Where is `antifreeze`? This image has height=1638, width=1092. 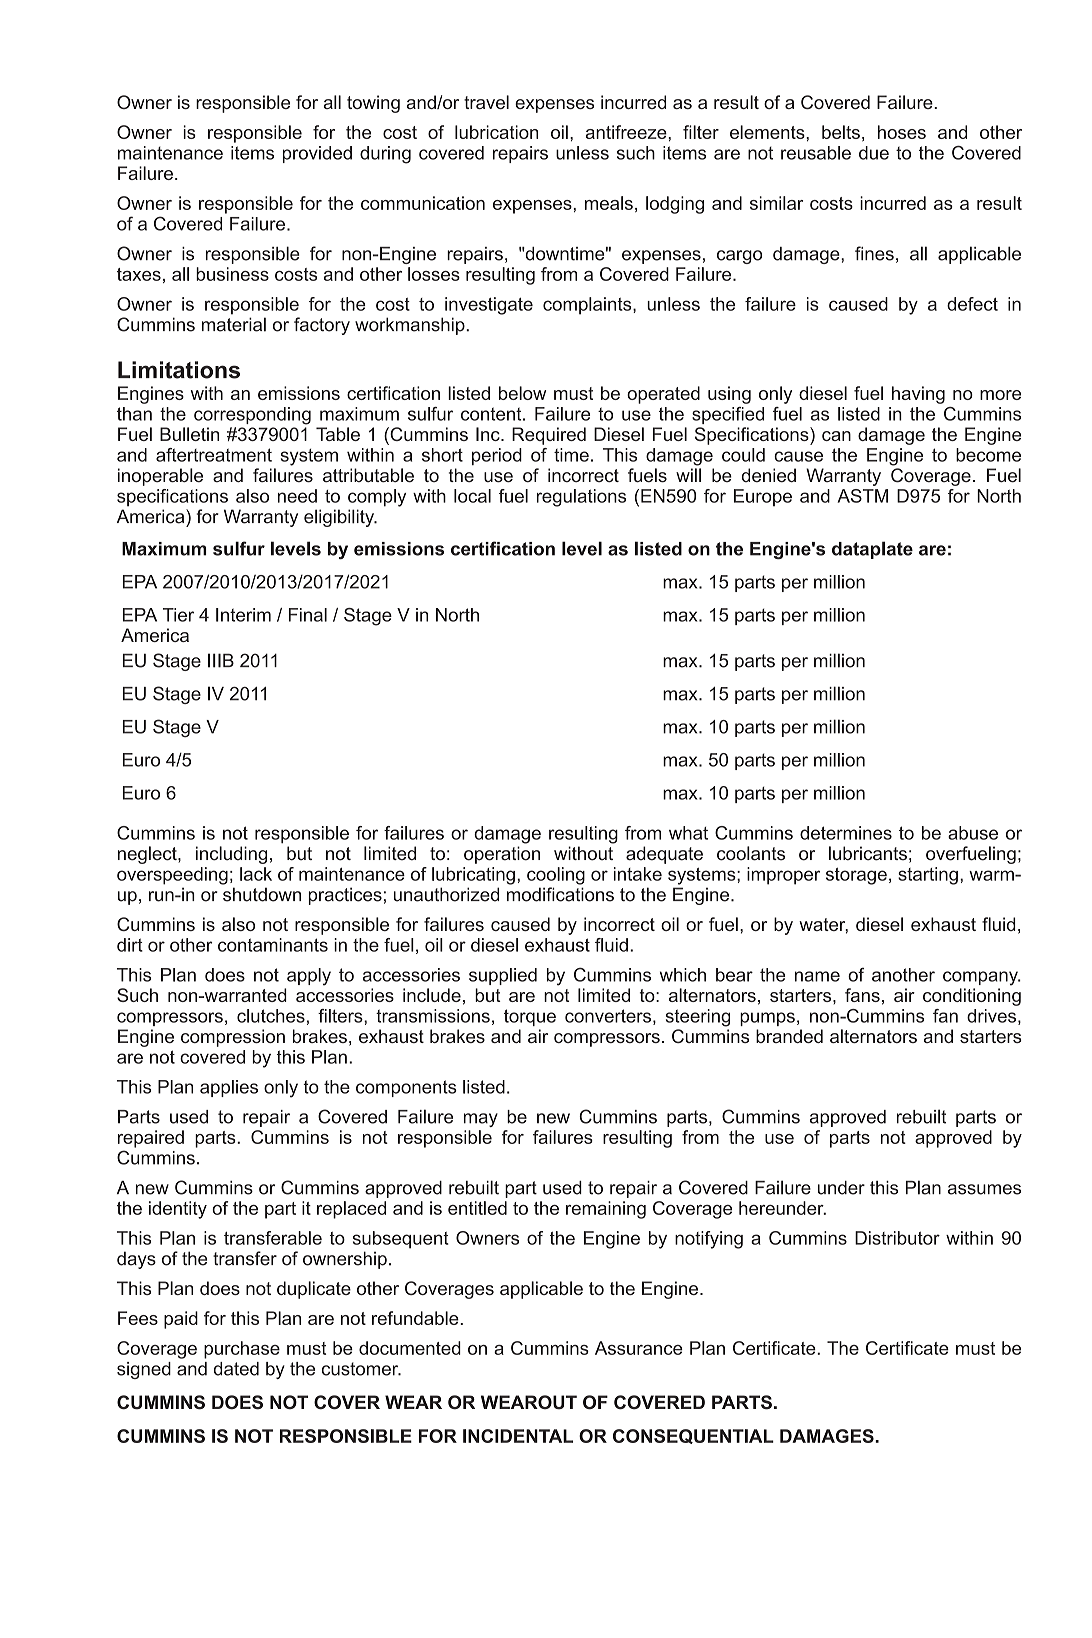 antifreeze is located at coordinates (627, 132).
